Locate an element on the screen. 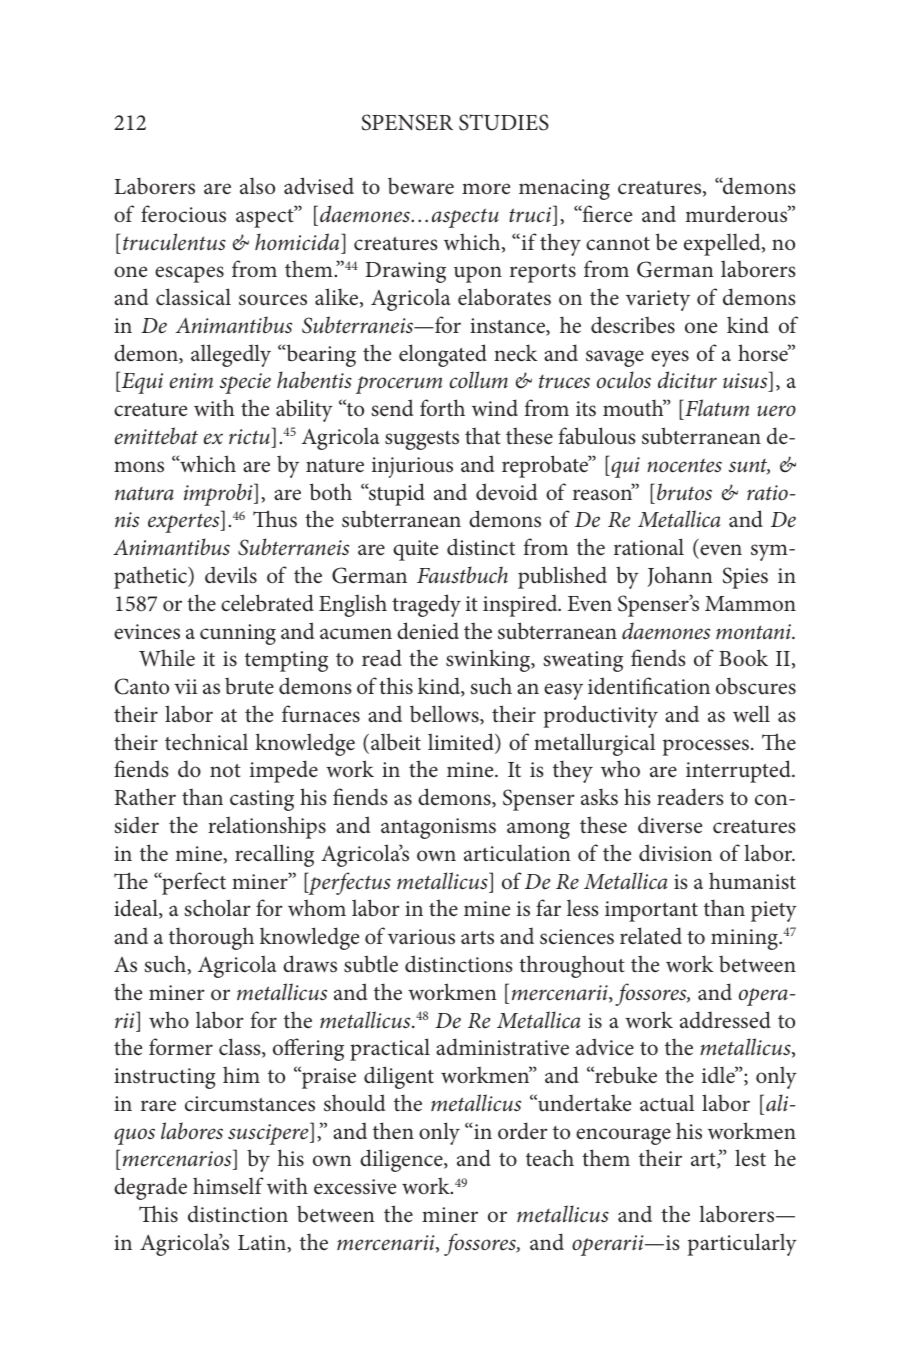 The width and height of the screenshot is (910, 1364). himself is located at coordinates (228, 1186).
